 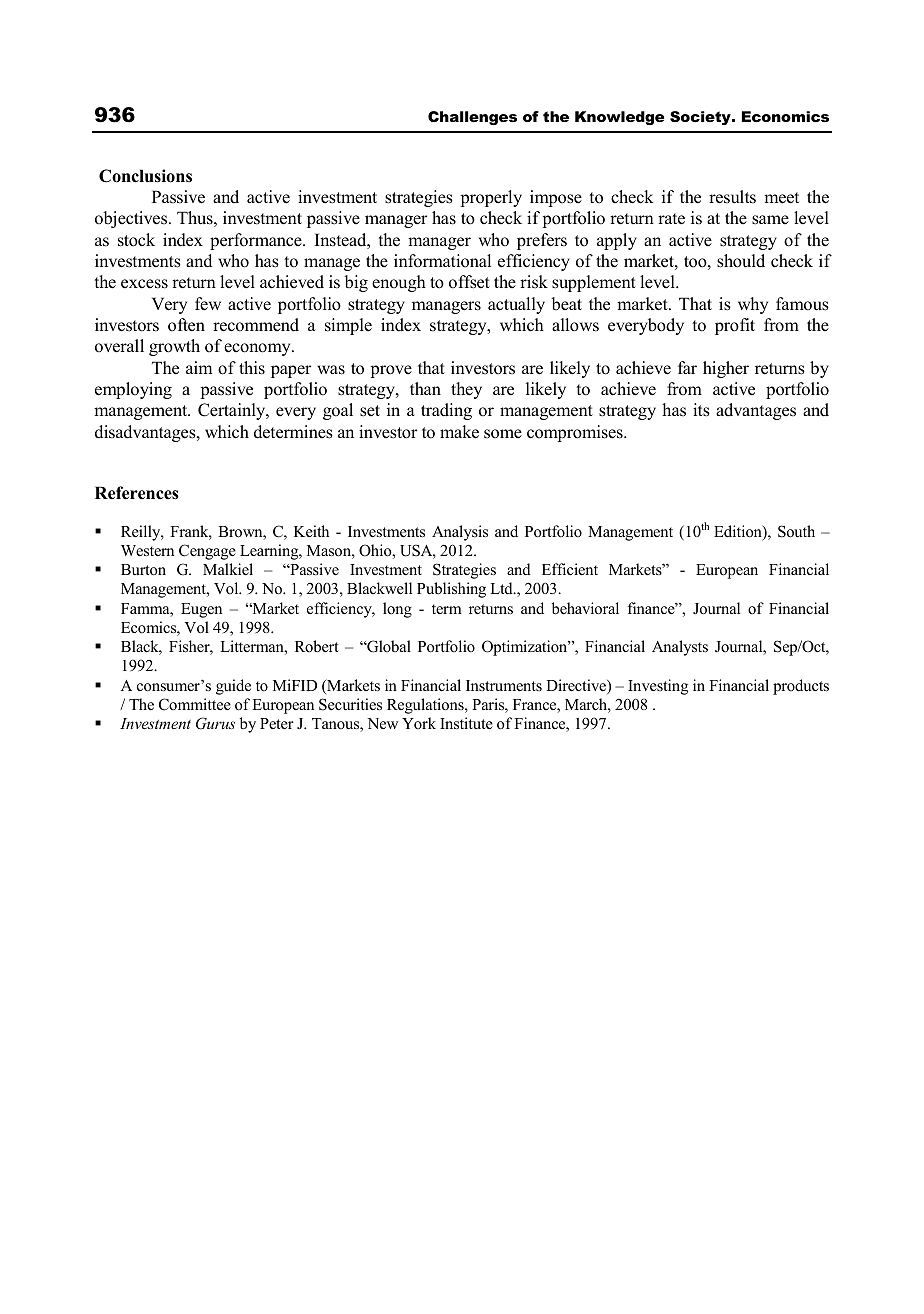 What do you see at coordinates (785, 116) in the document?
I see `Economics` at bounding box center [785, 116].
